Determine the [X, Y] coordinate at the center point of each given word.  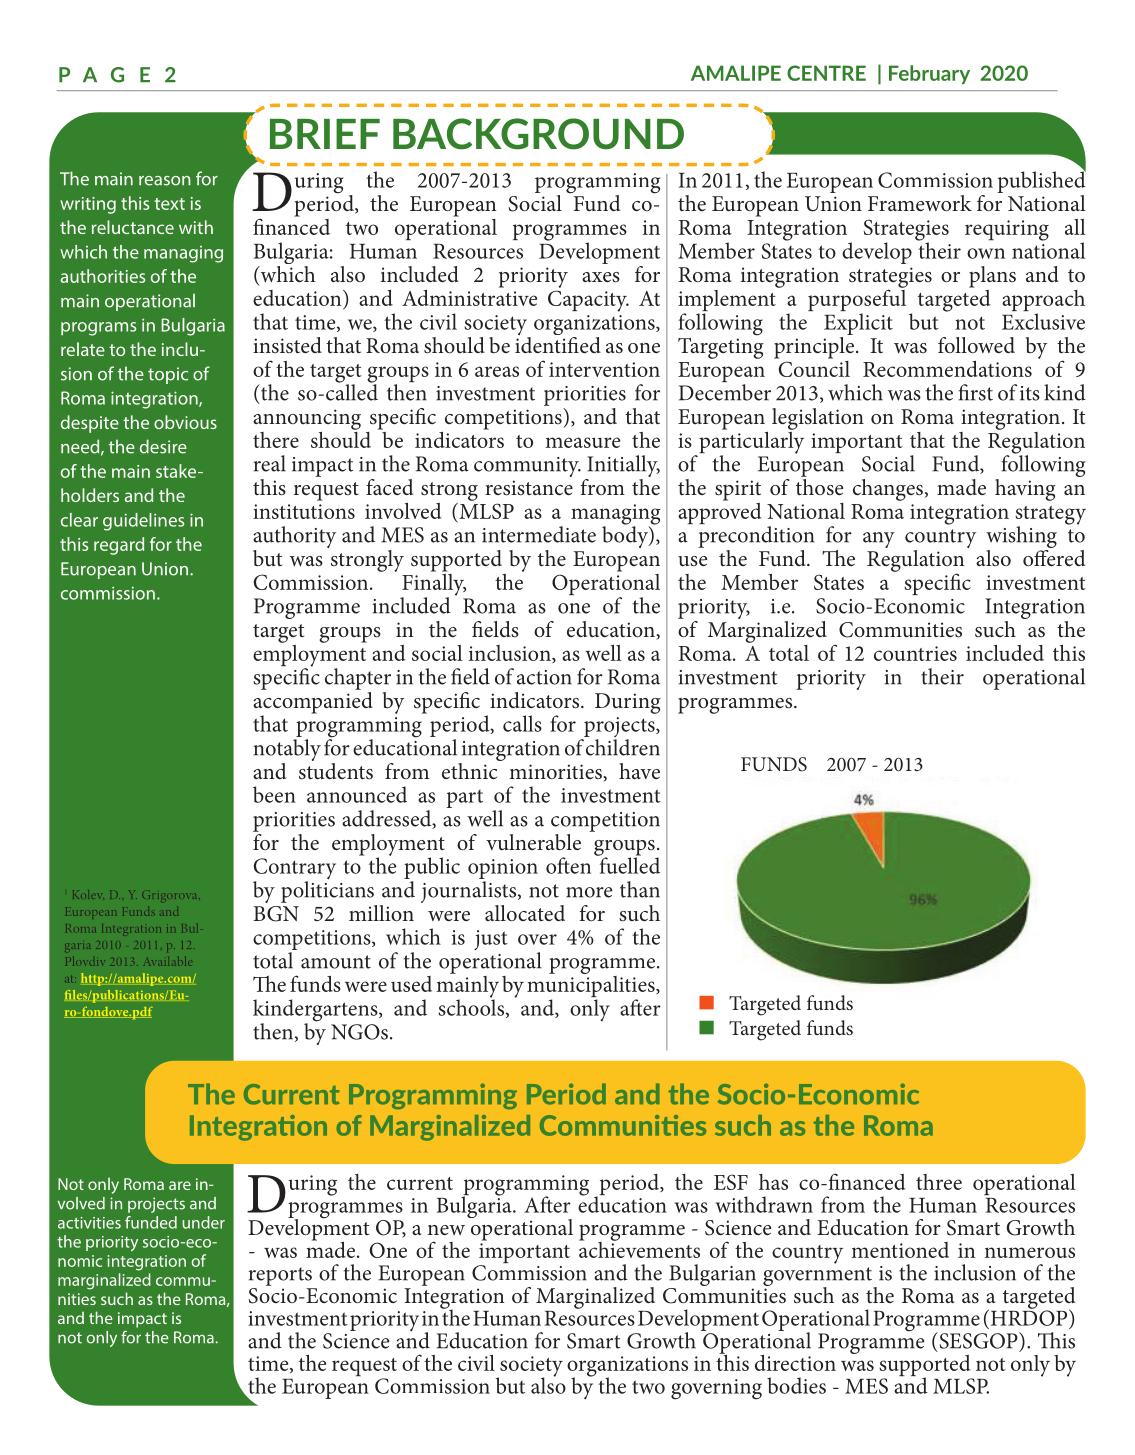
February [929, 74]
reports [280, 1276]
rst [982, 394]
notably [287, 751]
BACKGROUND [538, 134]
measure [582, 442]
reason [165, 181]
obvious [185, 422]
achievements [639, 1248]
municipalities [592, 986]
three [939, 1182]
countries [915, 653]
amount [336, 962]
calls [522, 723]
